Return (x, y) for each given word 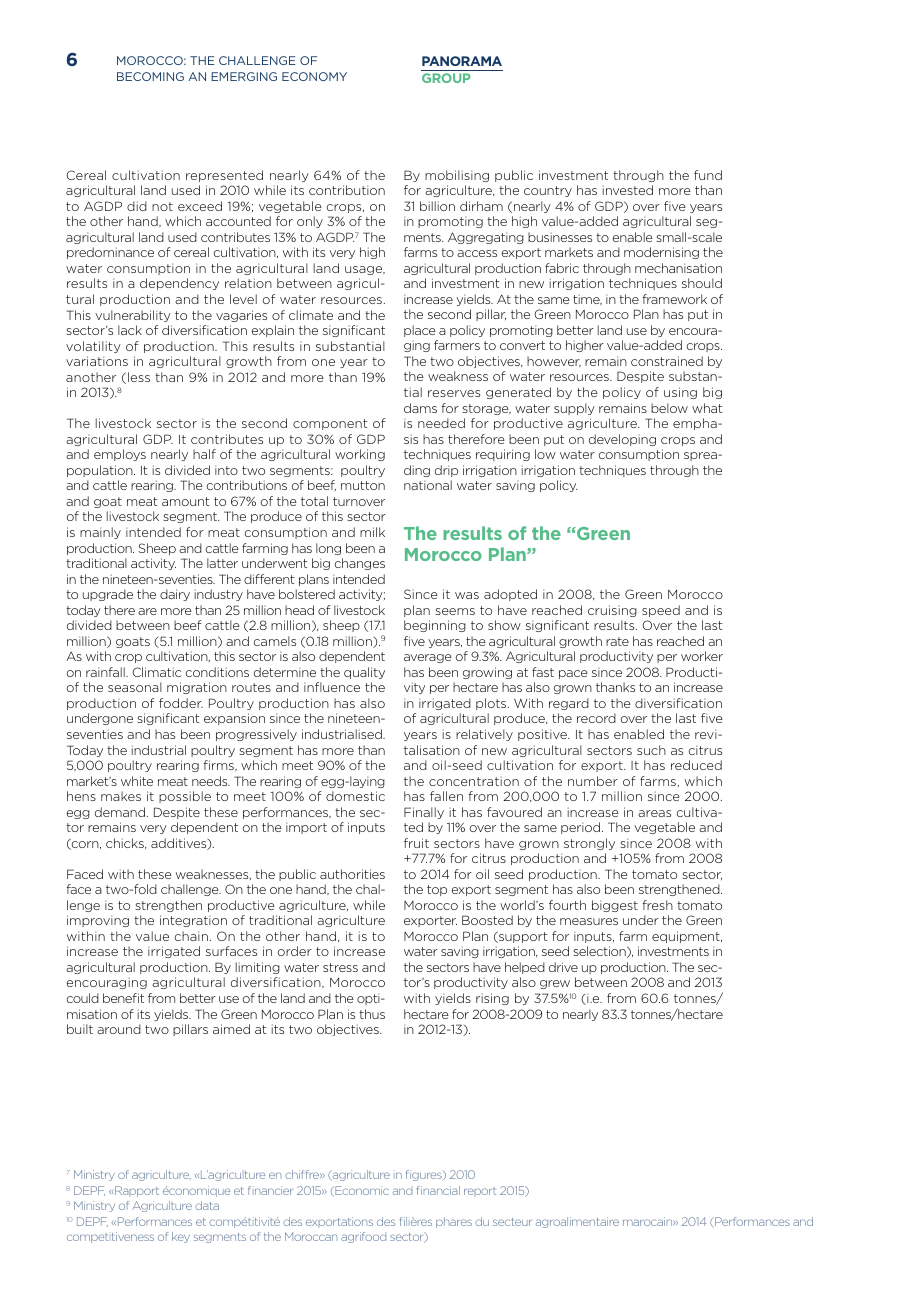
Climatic (156, 672)
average (428, 658)
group (446, 78)
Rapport (136, 1191)
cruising (612, 611)
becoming (150, 76)
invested (628, 190)
